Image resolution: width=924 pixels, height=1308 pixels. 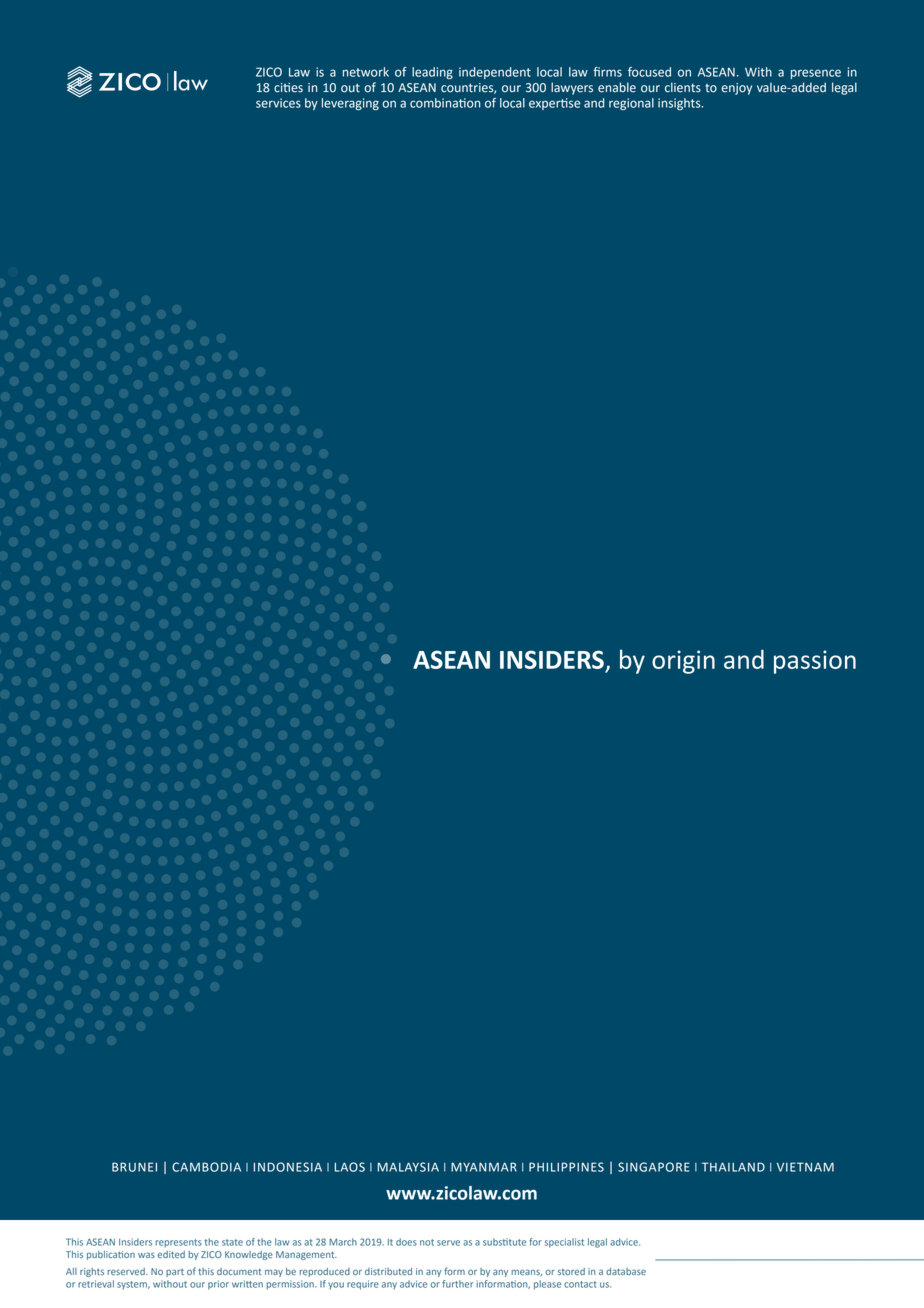 What do you see at coordinates (288, 88) in the image?
I see `cities` at bounding box center [288, 88].
